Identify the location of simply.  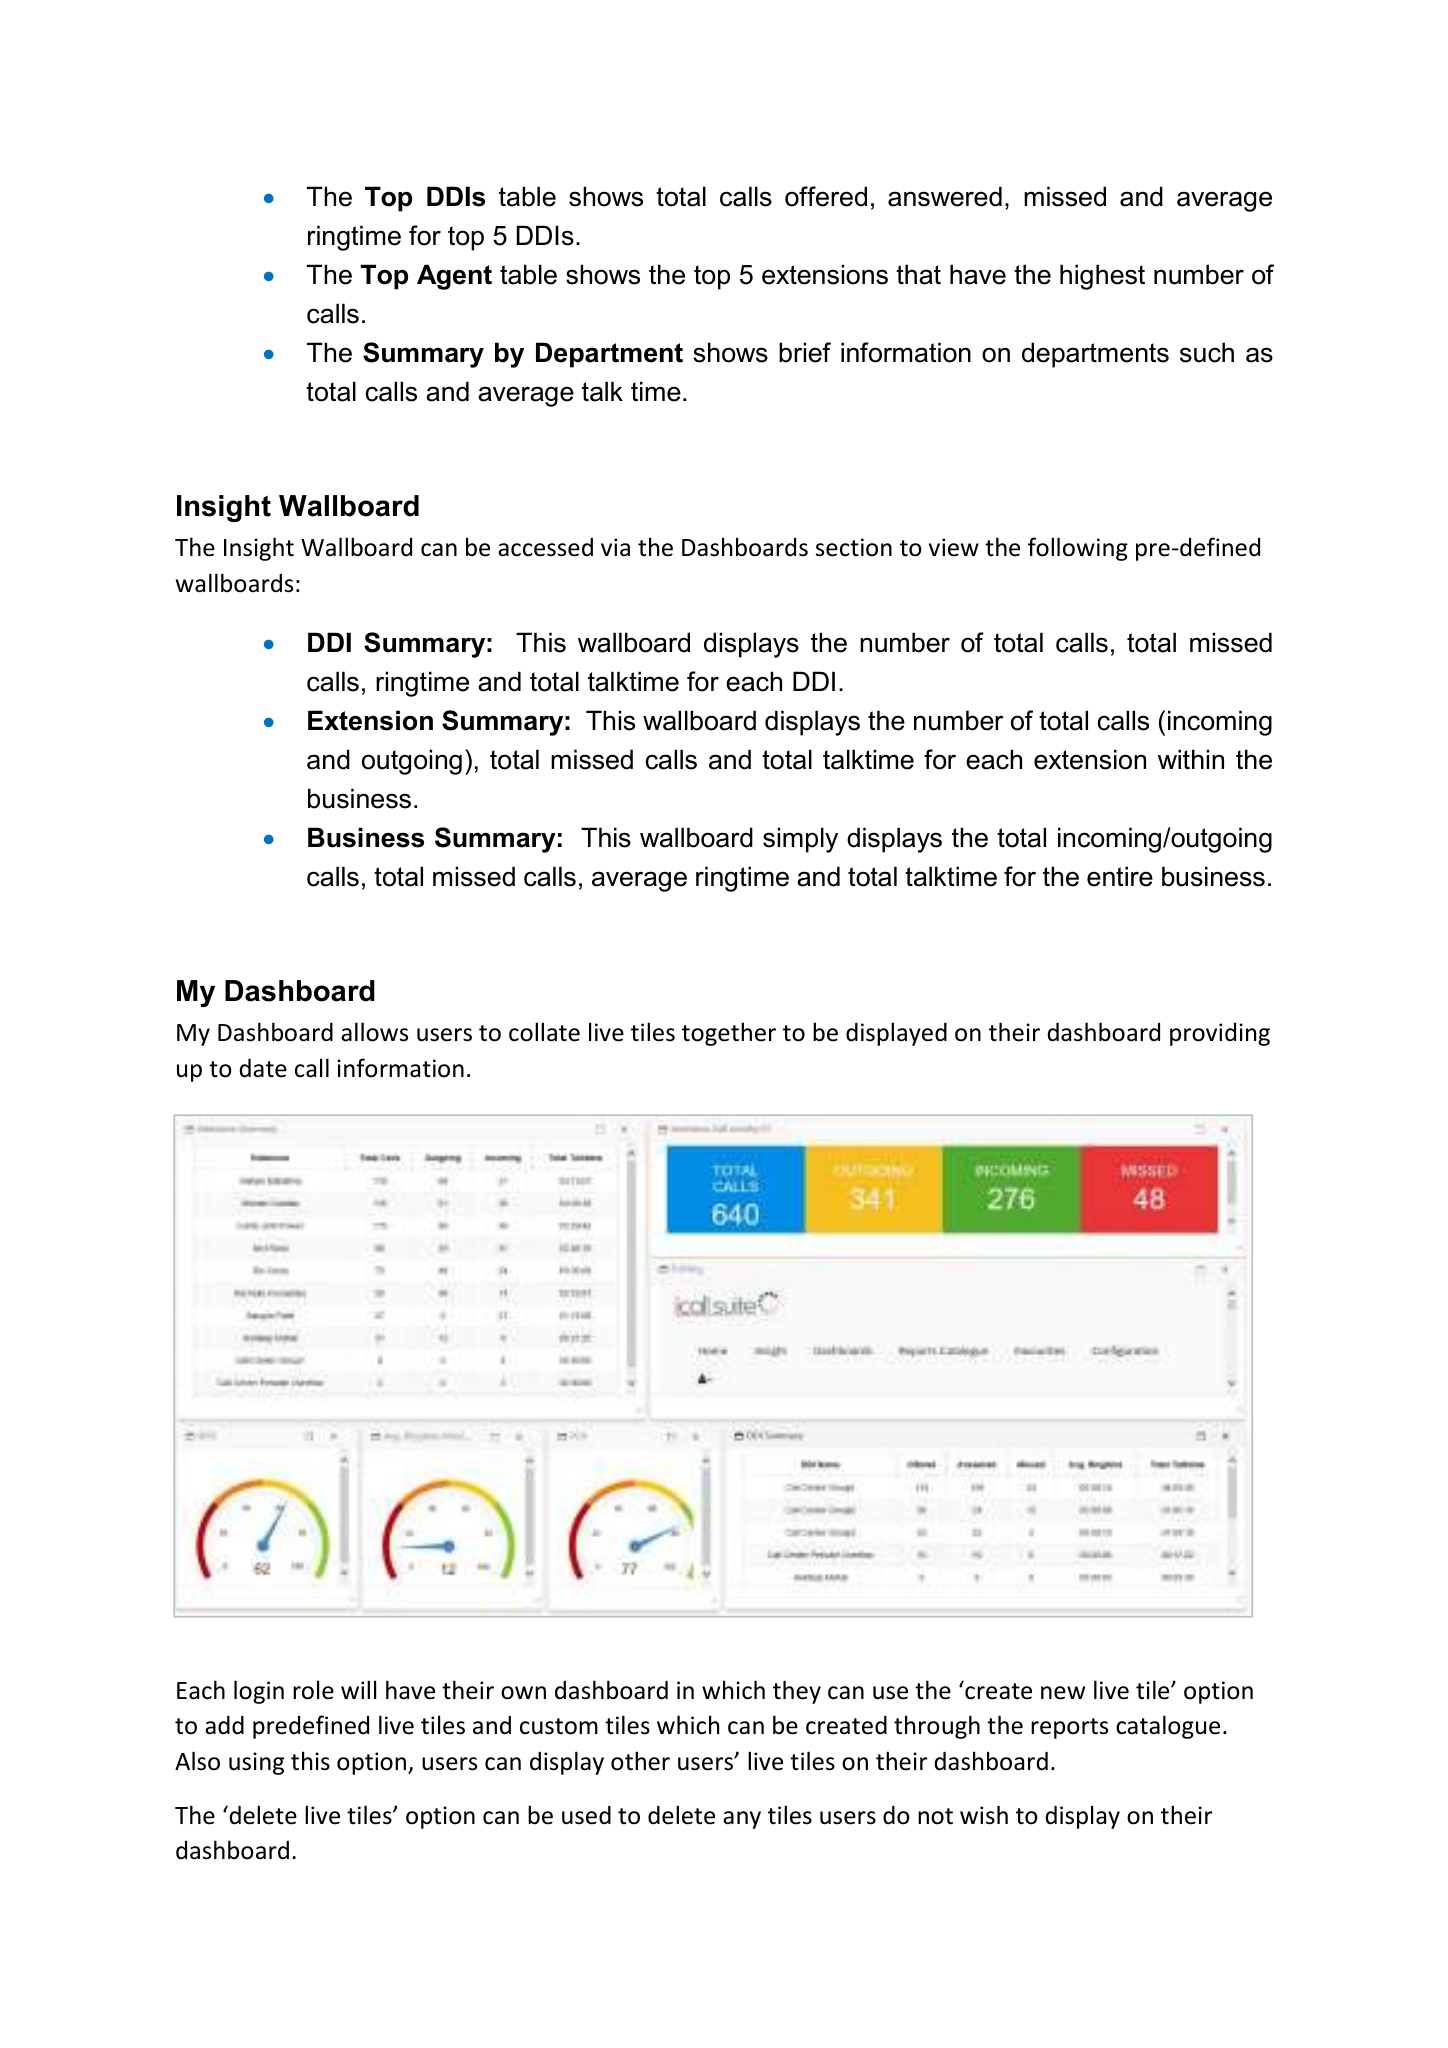
(800, 840).
